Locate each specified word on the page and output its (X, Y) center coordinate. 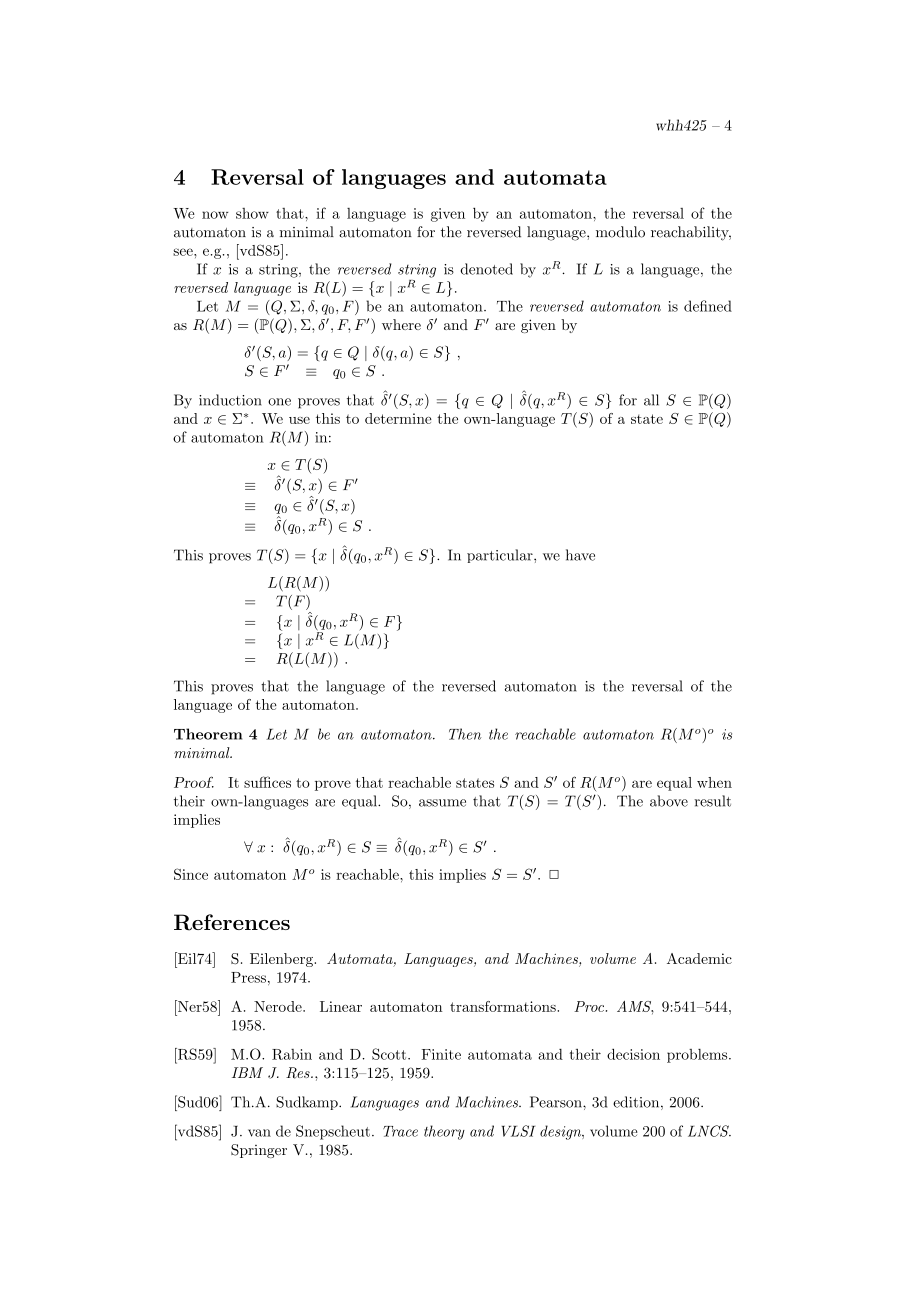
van (259, 1133)
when (714, 782)
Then (465, 734)
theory (444, 1132)
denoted (487, 269)
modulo (620, 232)
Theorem (208, 734)
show (252, 213)
